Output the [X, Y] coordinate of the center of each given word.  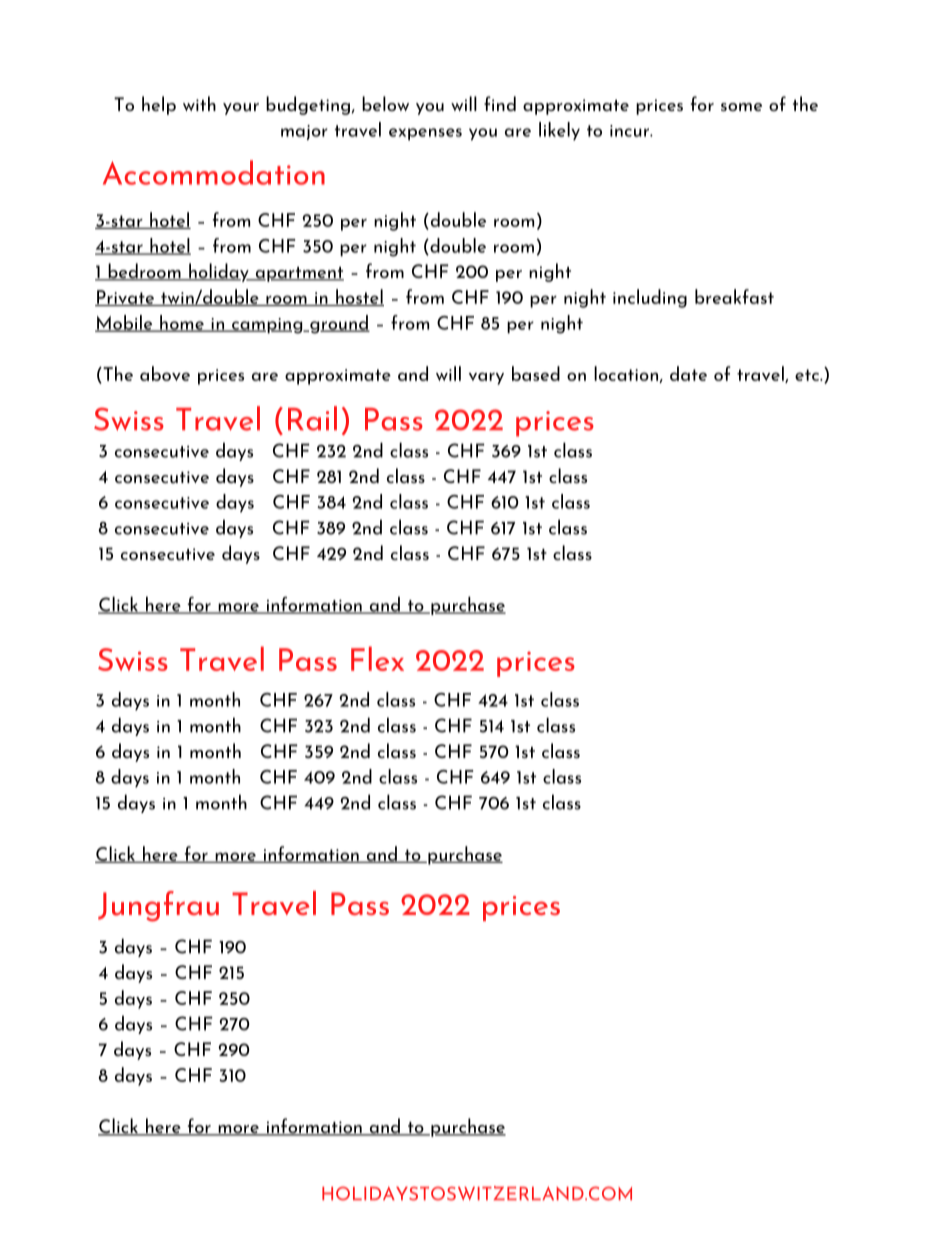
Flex [377, 658]
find [500, 103]
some [741, 107]
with [199, 103]
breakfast [734, 296]
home [182, 323]
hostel [359, 297]
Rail [312, 418]
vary [486, 378]
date [688, 373]
